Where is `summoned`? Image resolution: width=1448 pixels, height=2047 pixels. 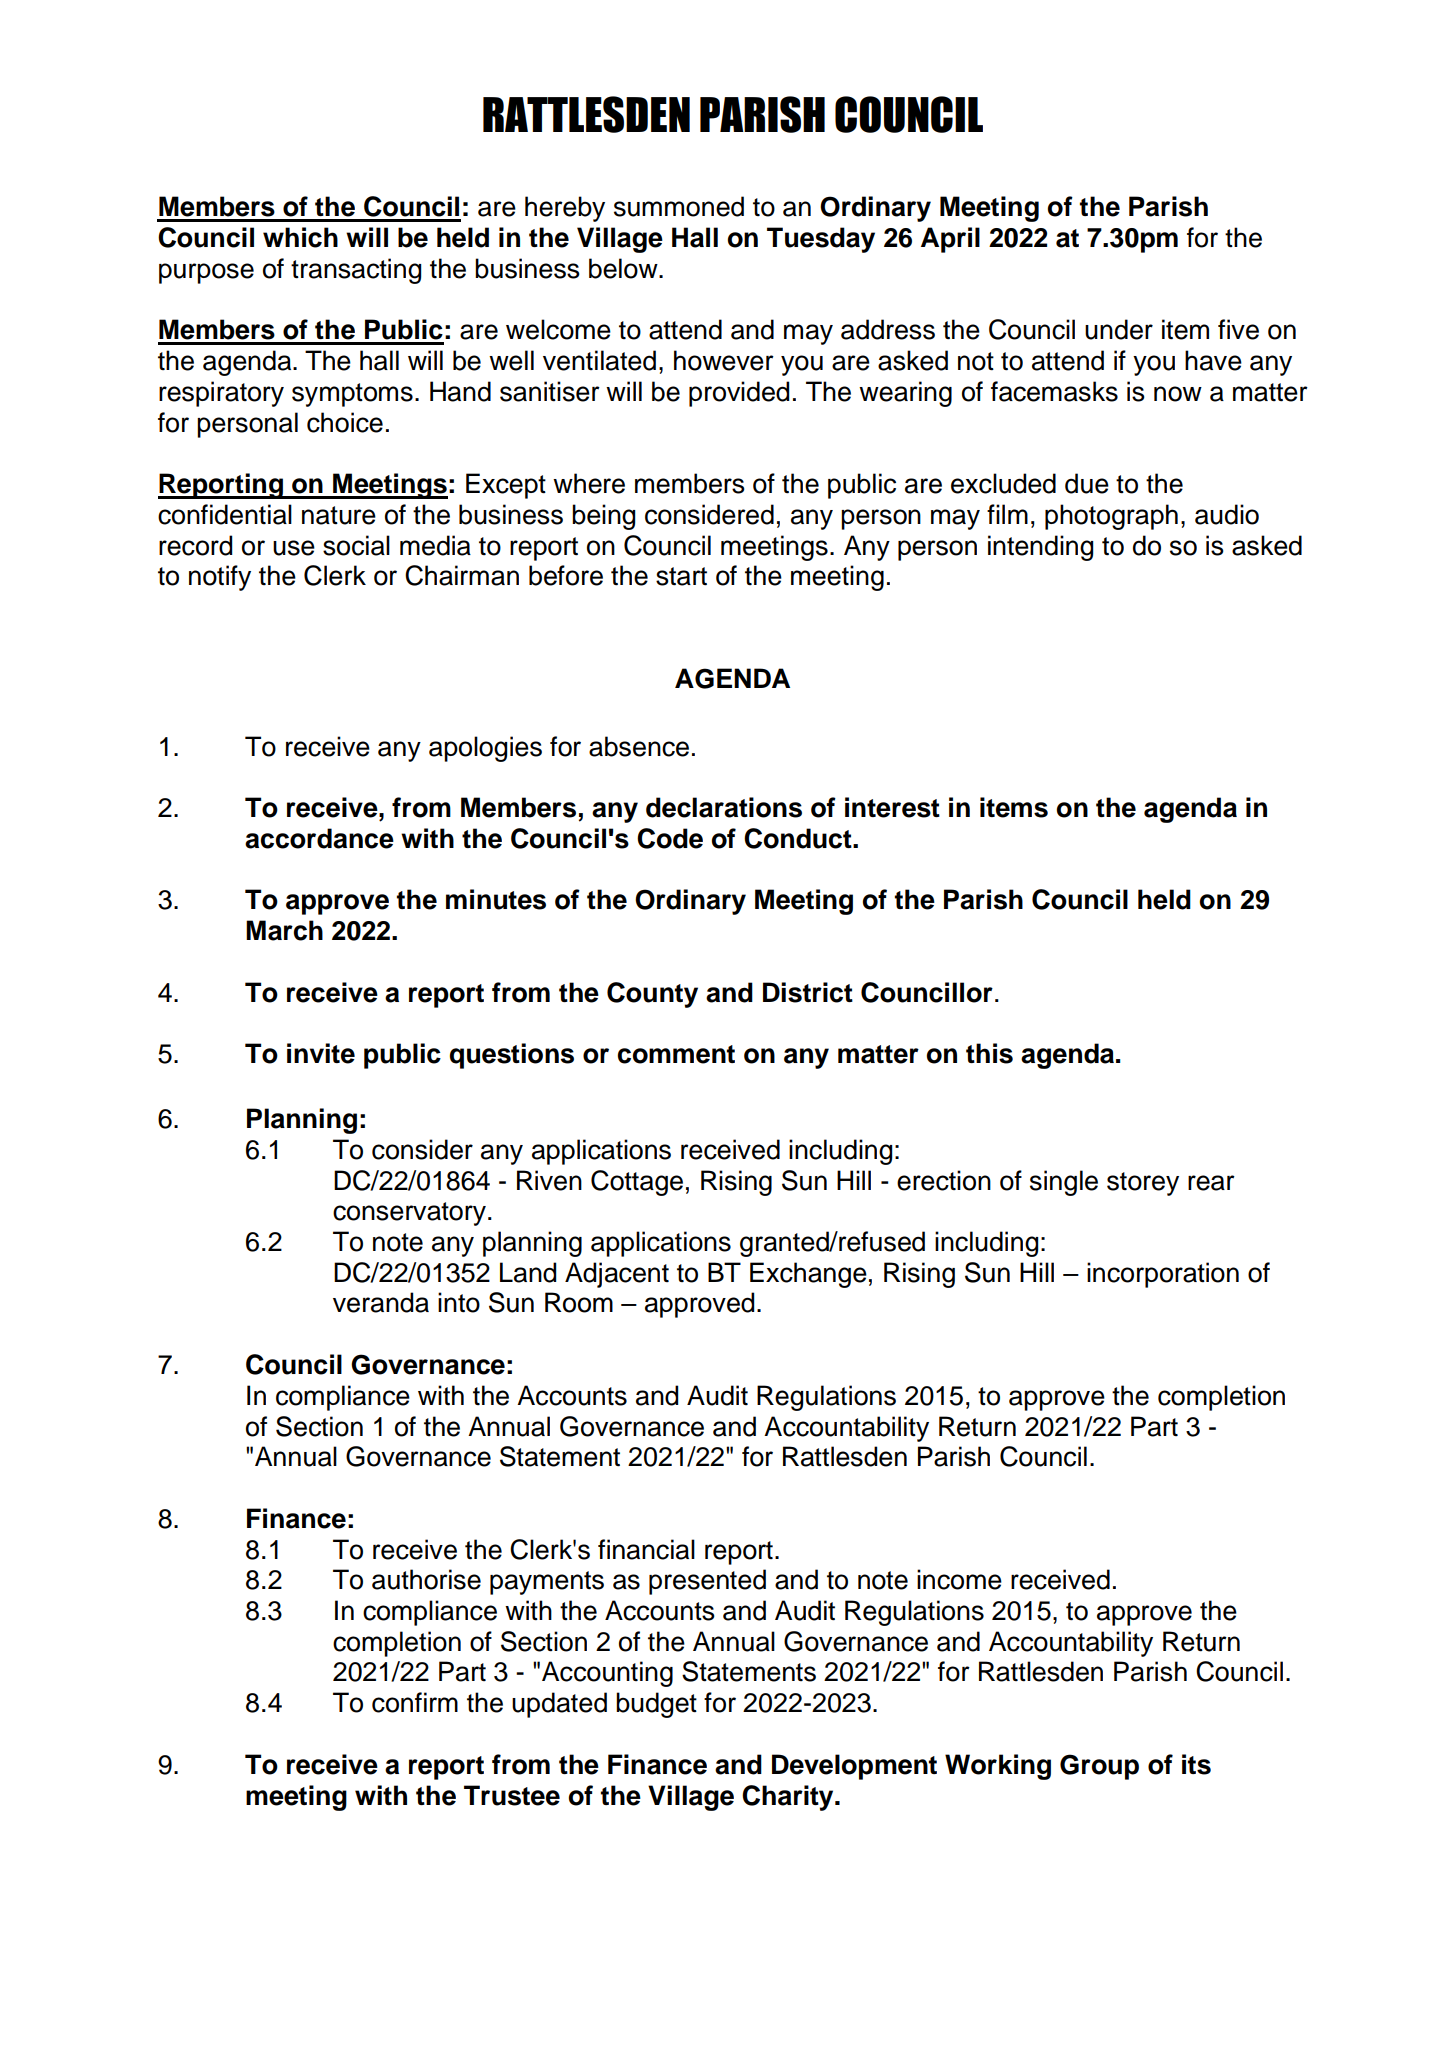 summoned is located at coordinates (679, 206).
